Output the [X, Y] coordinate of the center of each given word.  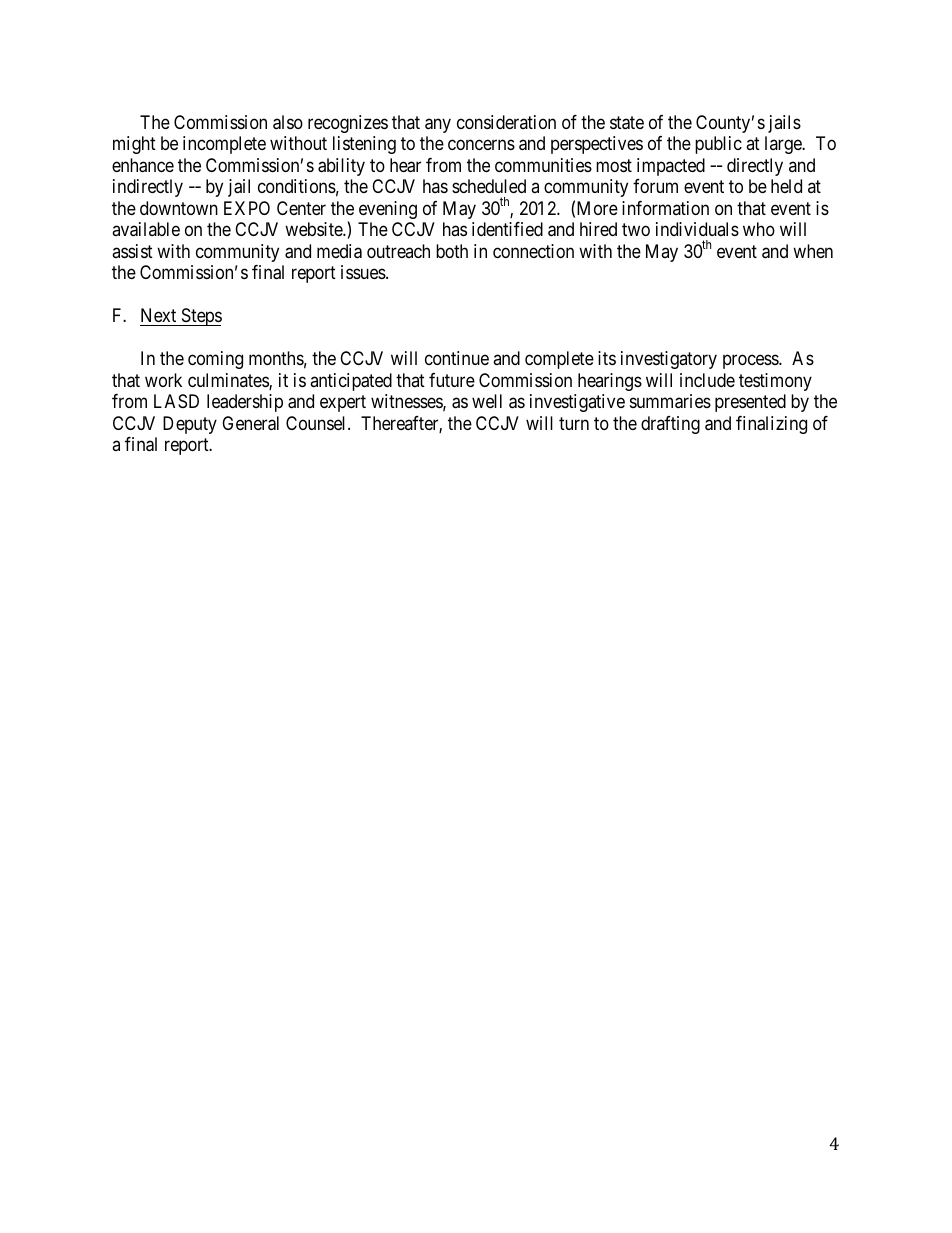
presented [750, 403]
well [487, 401]
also [288, 122]
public [718, 145]
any [438, 125]
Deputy [190, 425]
